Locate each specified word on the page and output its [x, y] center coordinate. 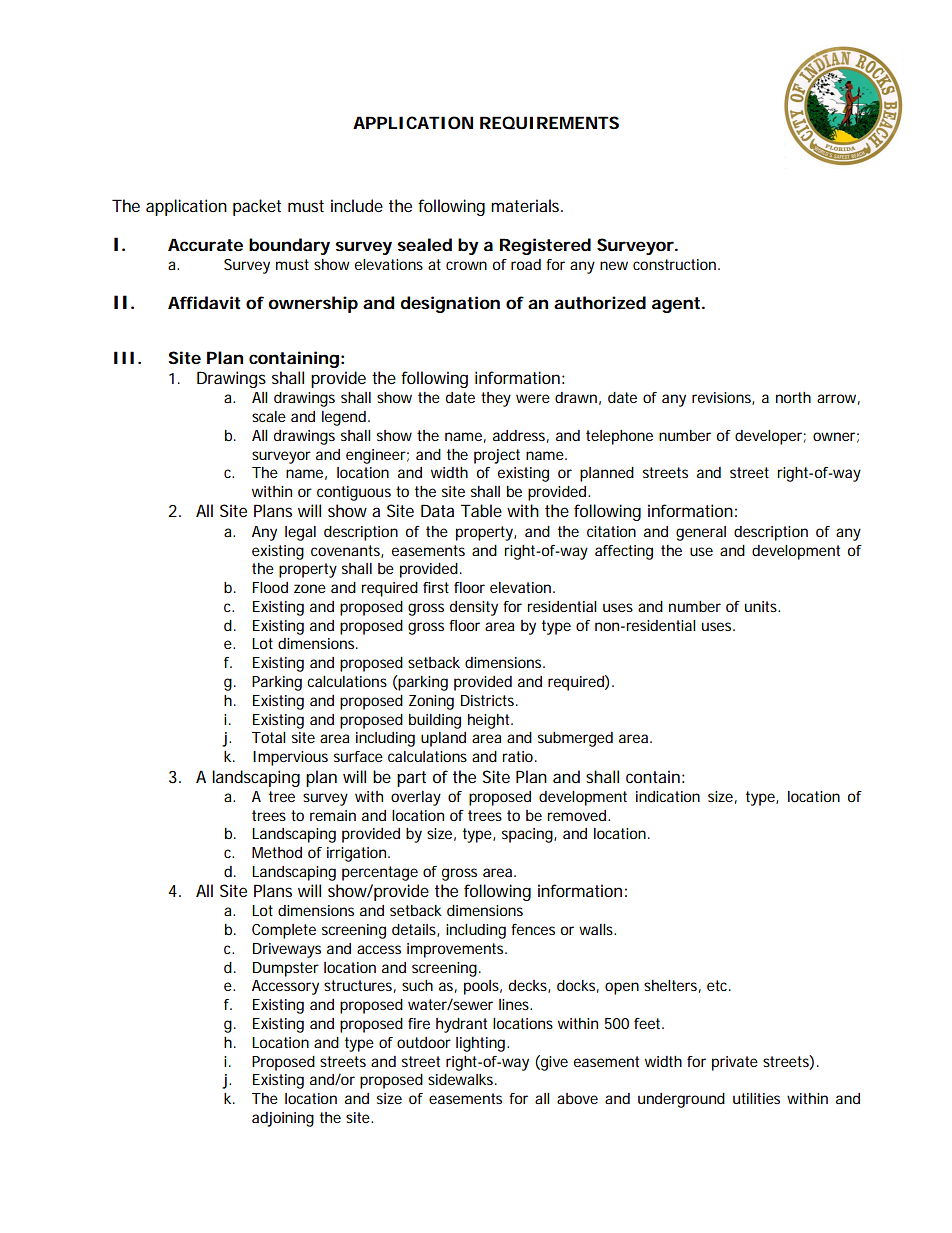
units [762, 606]
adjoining [283, 1119]
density [474, 608]
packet [257, 207]
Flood [270, 587]
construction [676, 264]
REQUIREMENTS [549, 123]
